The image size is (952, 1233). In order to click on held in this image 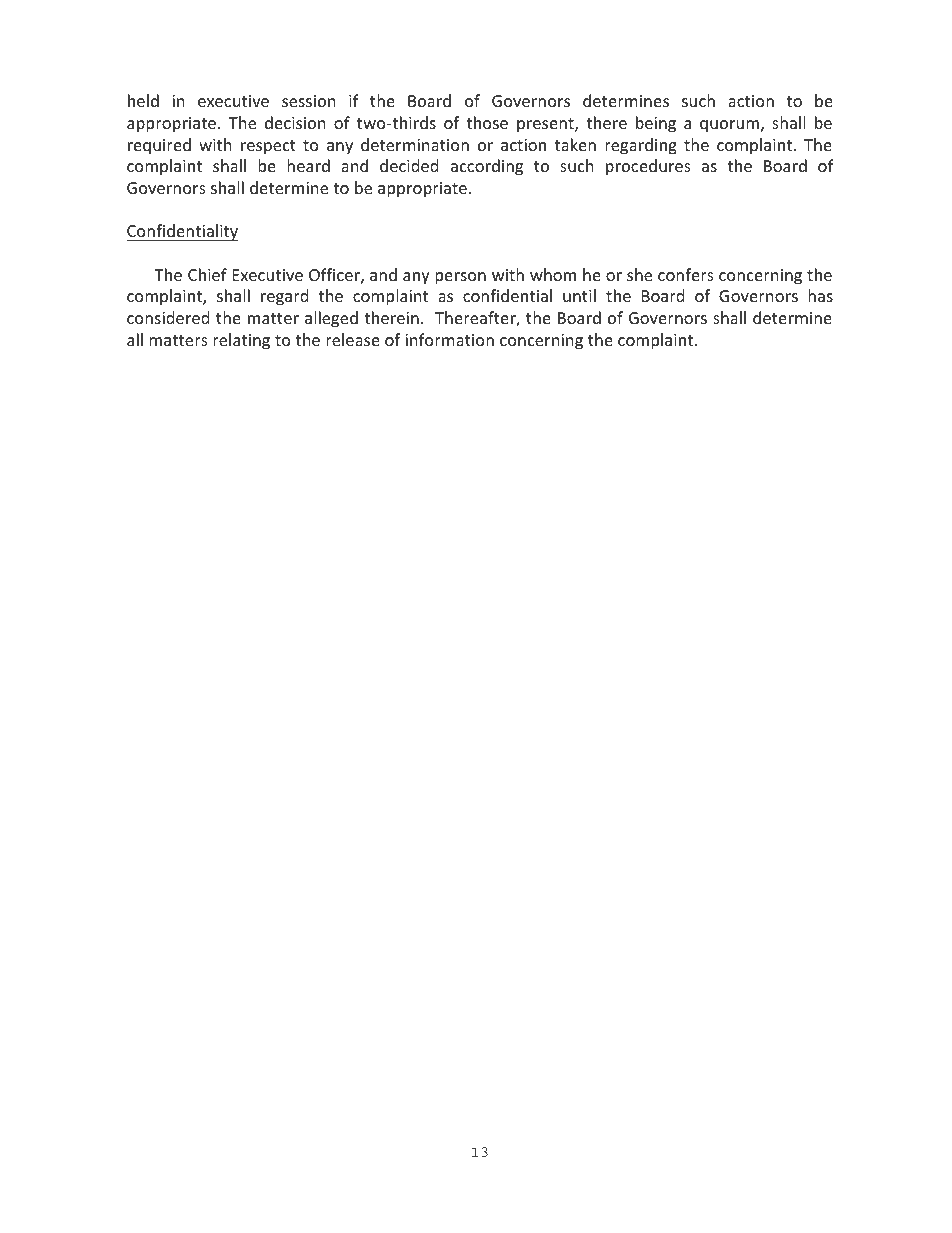, I will do `click(143, 100)`.
